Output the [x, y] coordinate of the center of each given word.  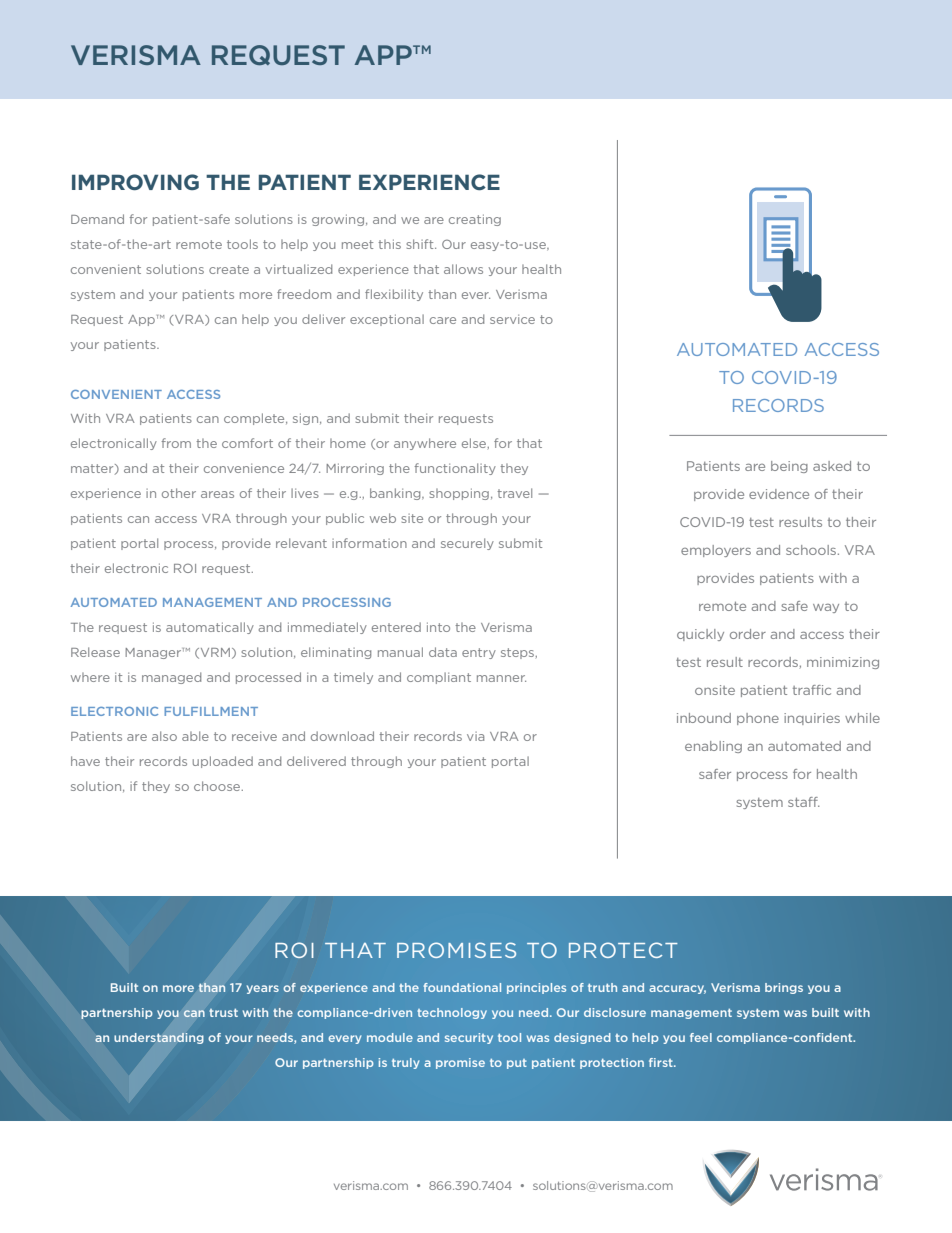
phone [758, 719]
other [179, 493]
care [443, 320]
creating [475, 220]
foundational [462, 987]
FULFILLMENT [211, 711]
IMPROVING [135, 182]
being [789, 467]
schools [812, 550]
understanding [159, 1038]
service [512, 319]
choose [218, 786]
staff [804, 802]
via [475, 736]
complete [255, 419]
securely [467, 544]
